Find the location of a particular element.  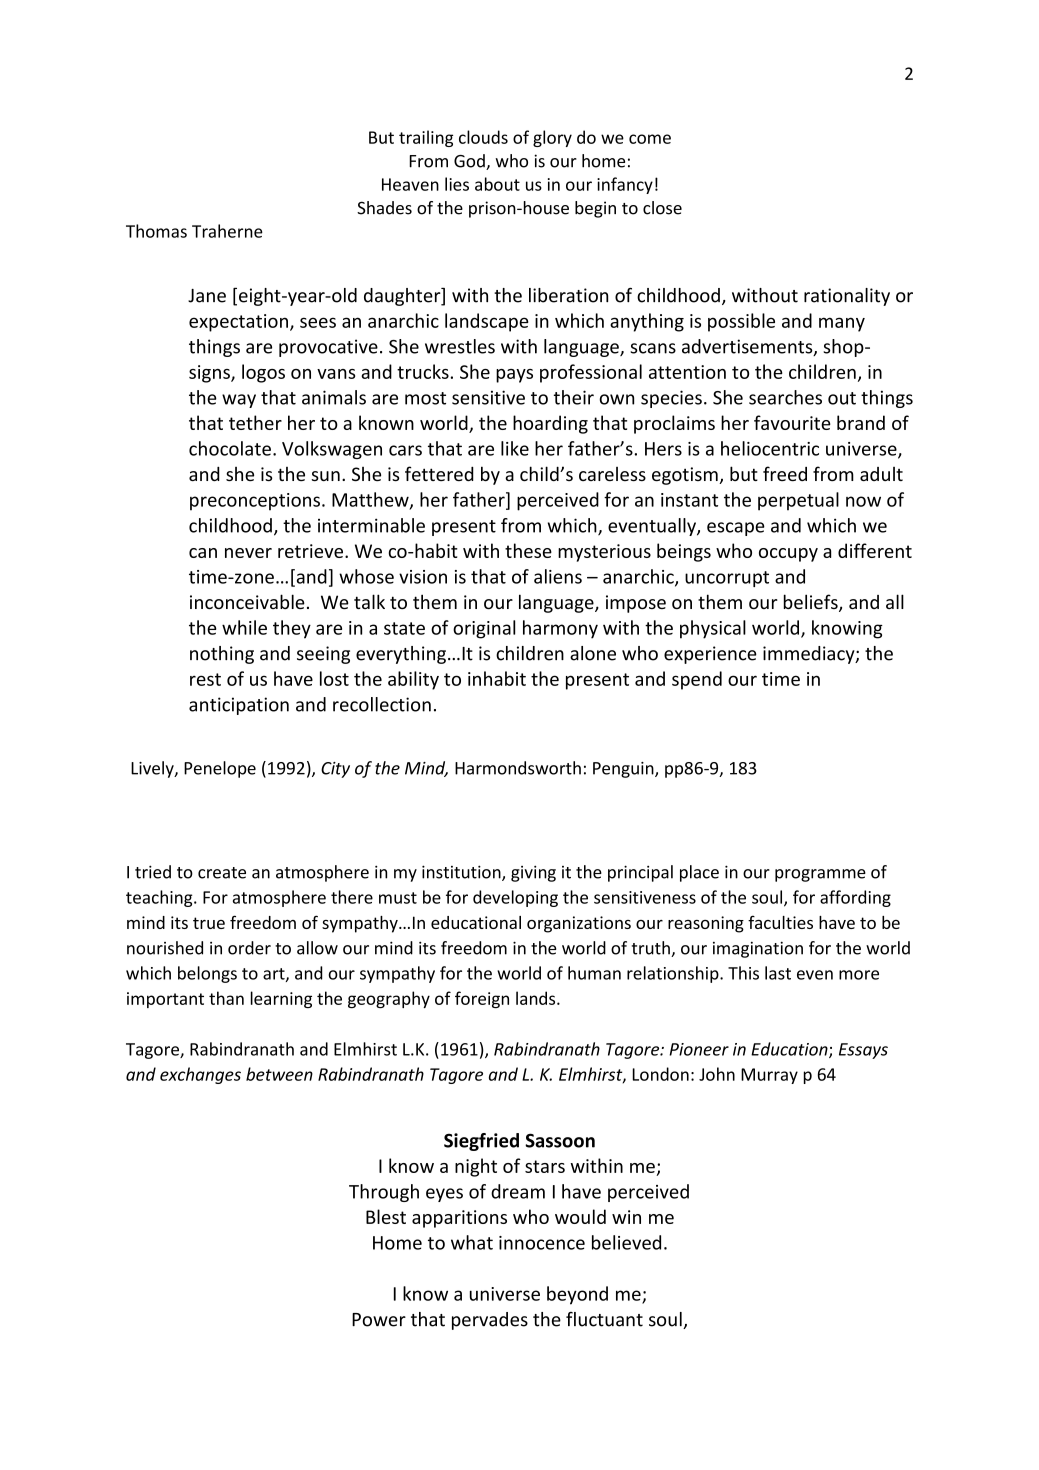

close is located at coordinates (662, 208).
